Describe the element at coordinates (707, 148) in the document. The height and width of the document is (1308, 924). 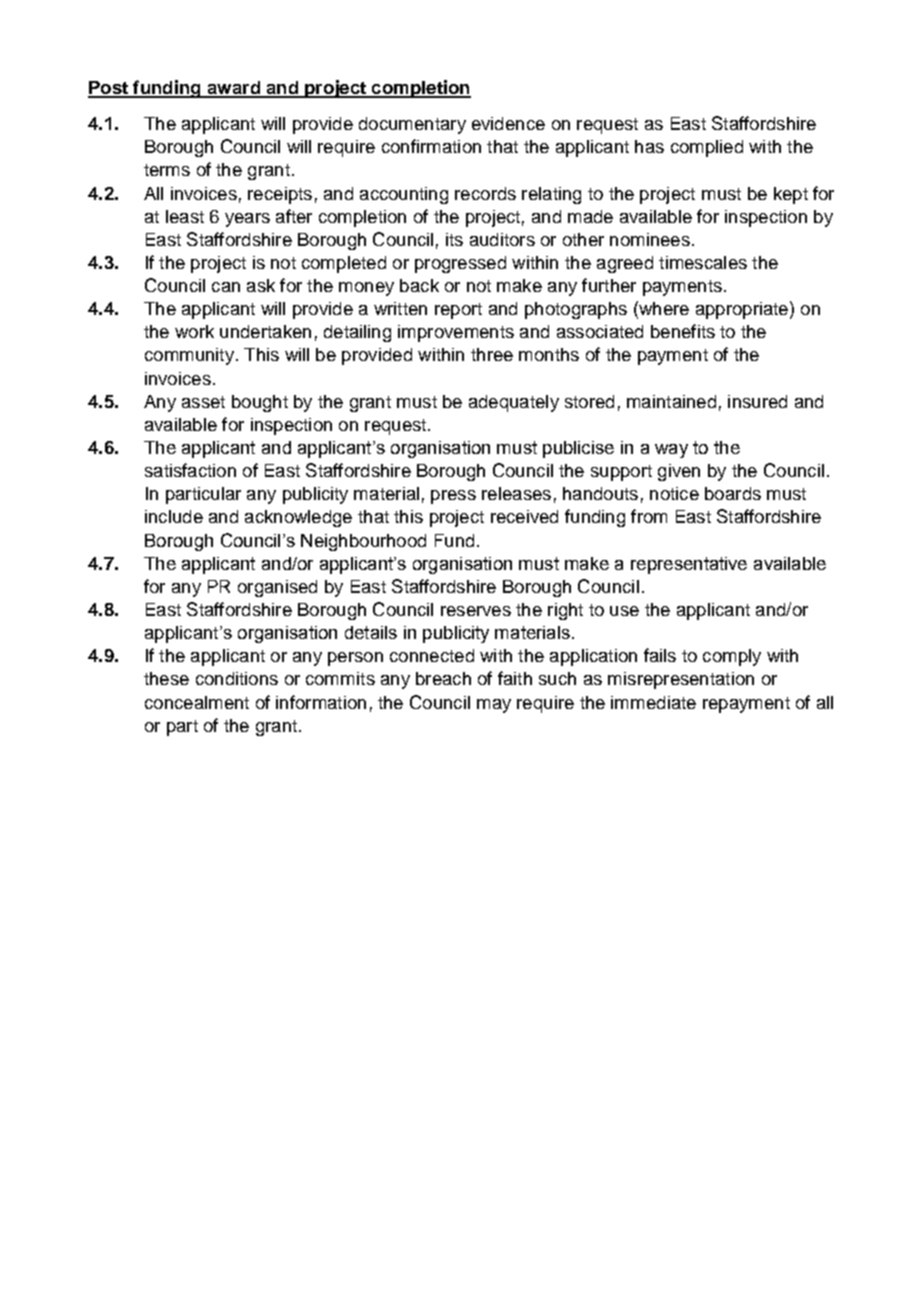
I see `complied` at that location.
